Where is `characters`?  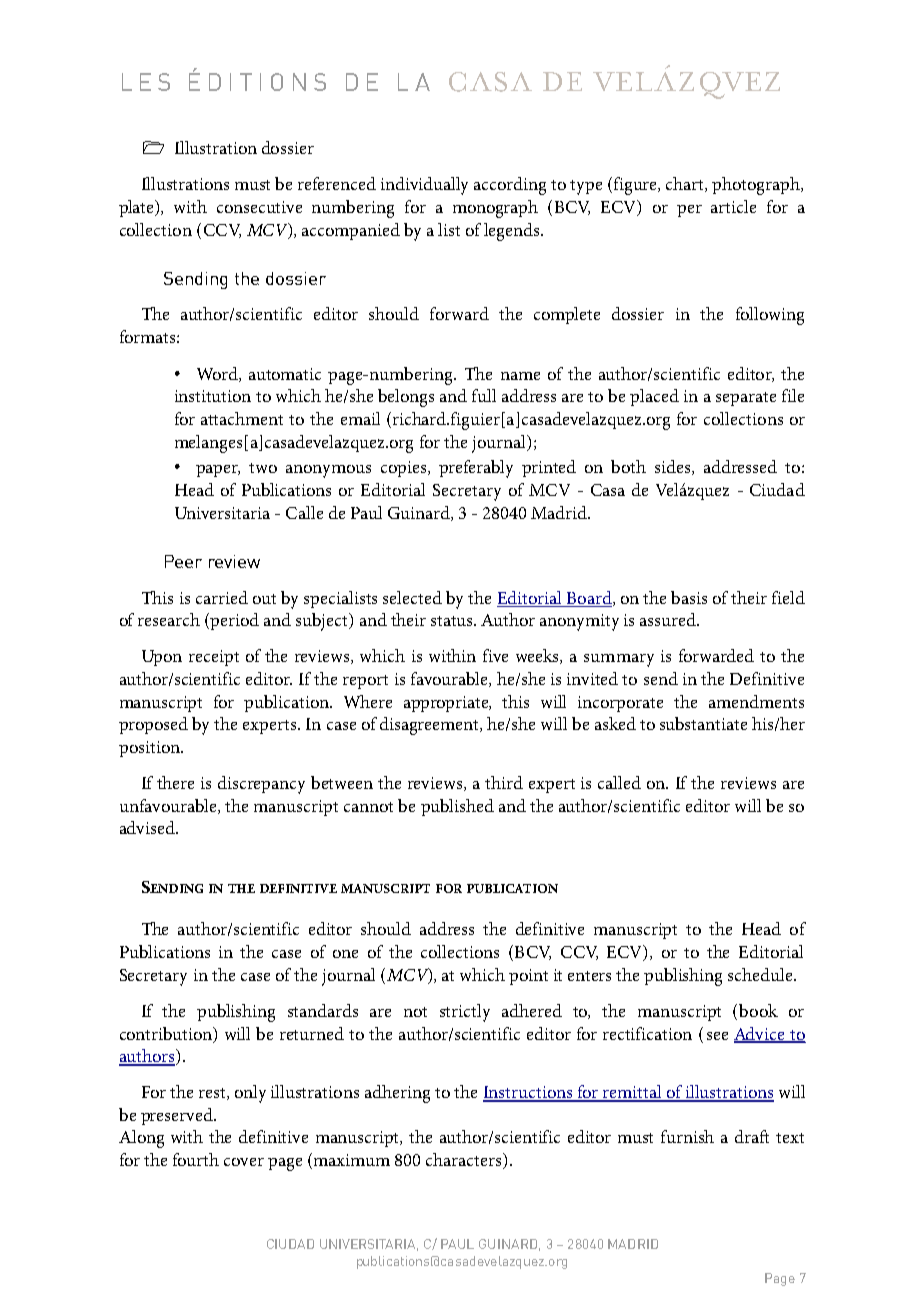 characters is located at coordinates (465, 1161).
